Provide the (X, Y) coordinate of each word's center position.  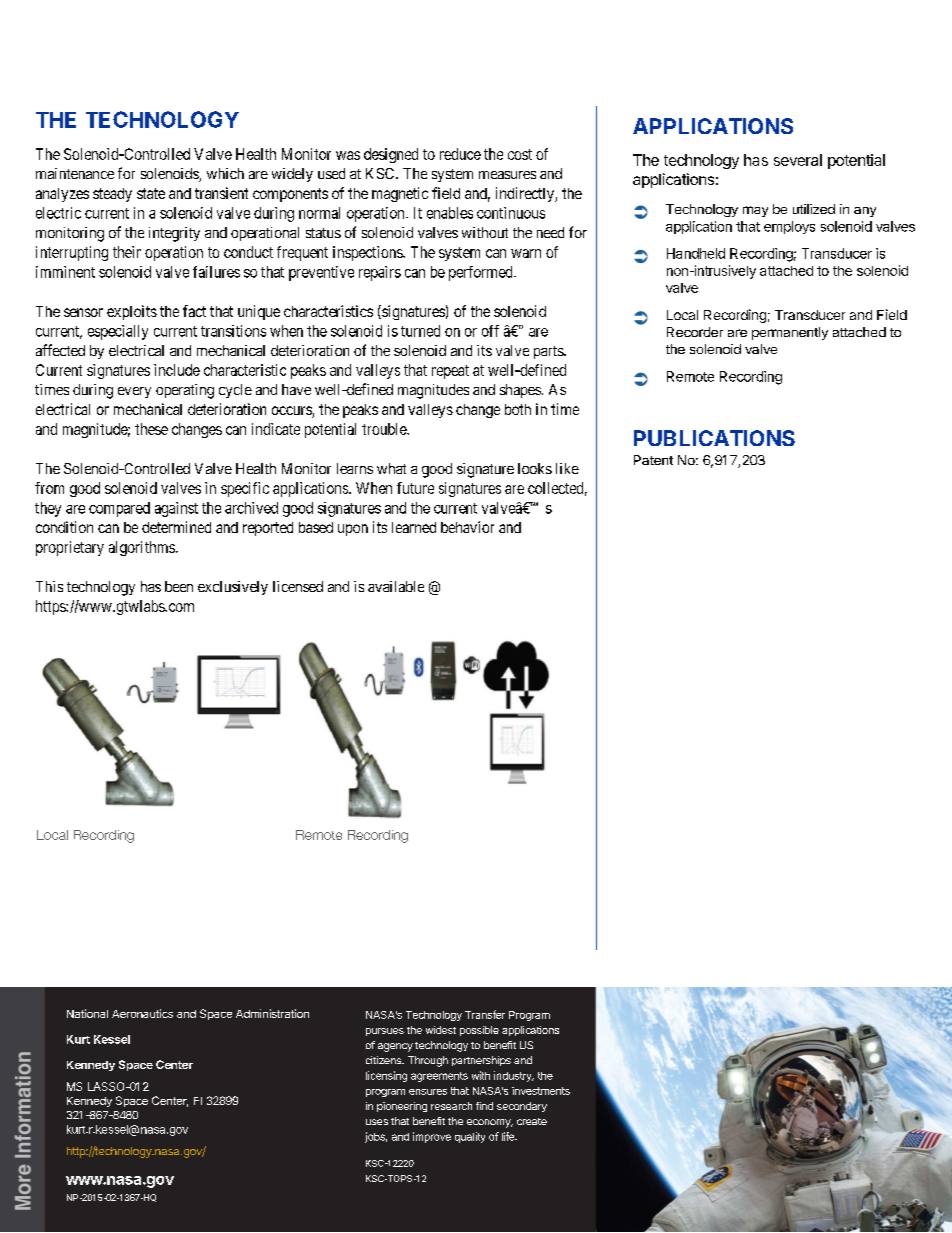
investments (541, 1091)
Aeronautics (142, 1013)
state (151, 193)
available (396, 586)
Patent (653, 460)
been (179, 586)
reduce (460, 154)
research (451, 1106)
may (755, 211)
